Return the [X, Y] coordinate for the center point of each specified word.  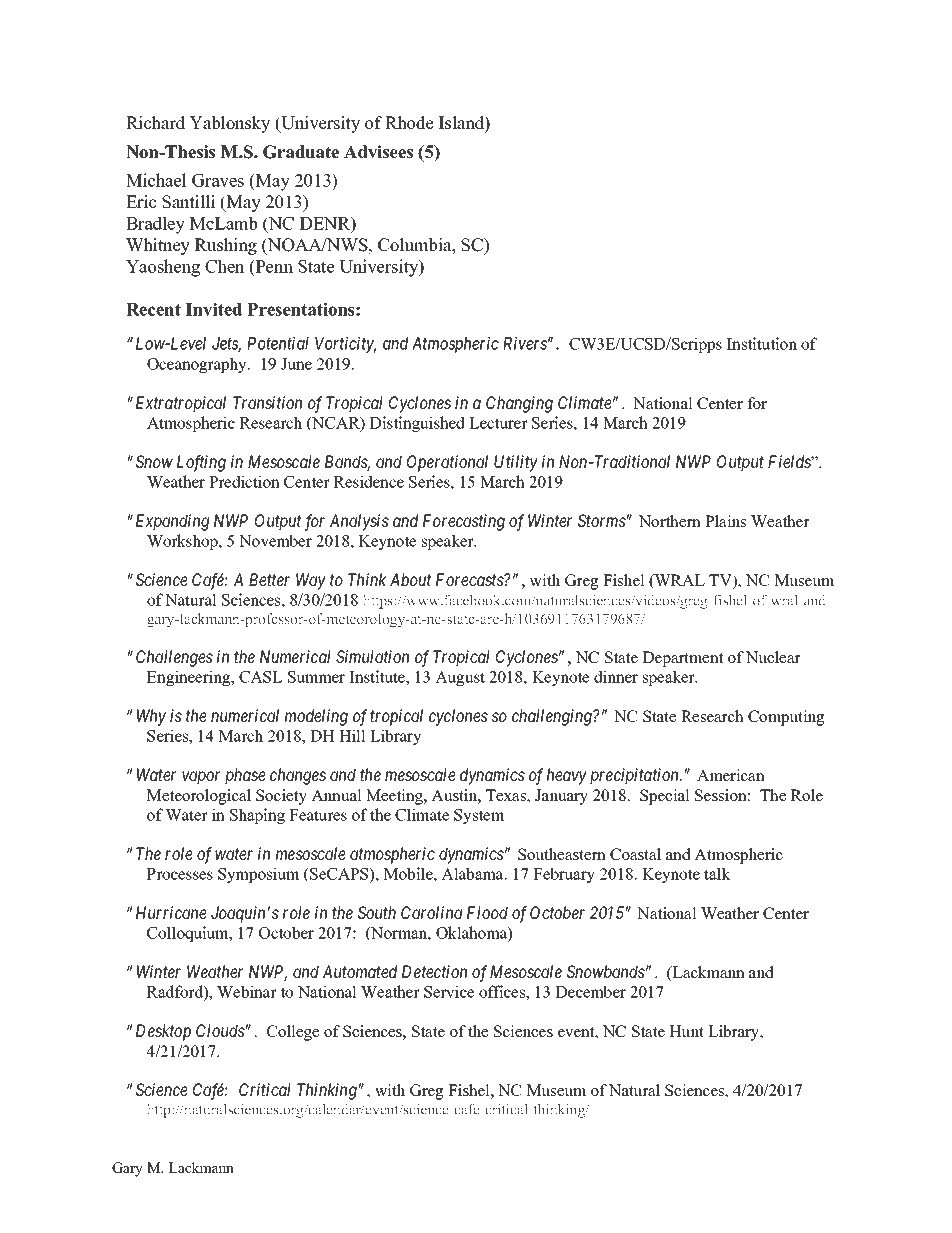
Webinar [247, 991]
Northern [670, 521]
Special [665, 797]
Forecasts [470, 579]
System [479, 816]
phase [245, 776]
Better [269, 579]
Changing [519, 404]
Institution [762, 343]
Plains [725, 521]
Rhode [409, 123]
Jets [226, 345]
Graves [218, 180]
